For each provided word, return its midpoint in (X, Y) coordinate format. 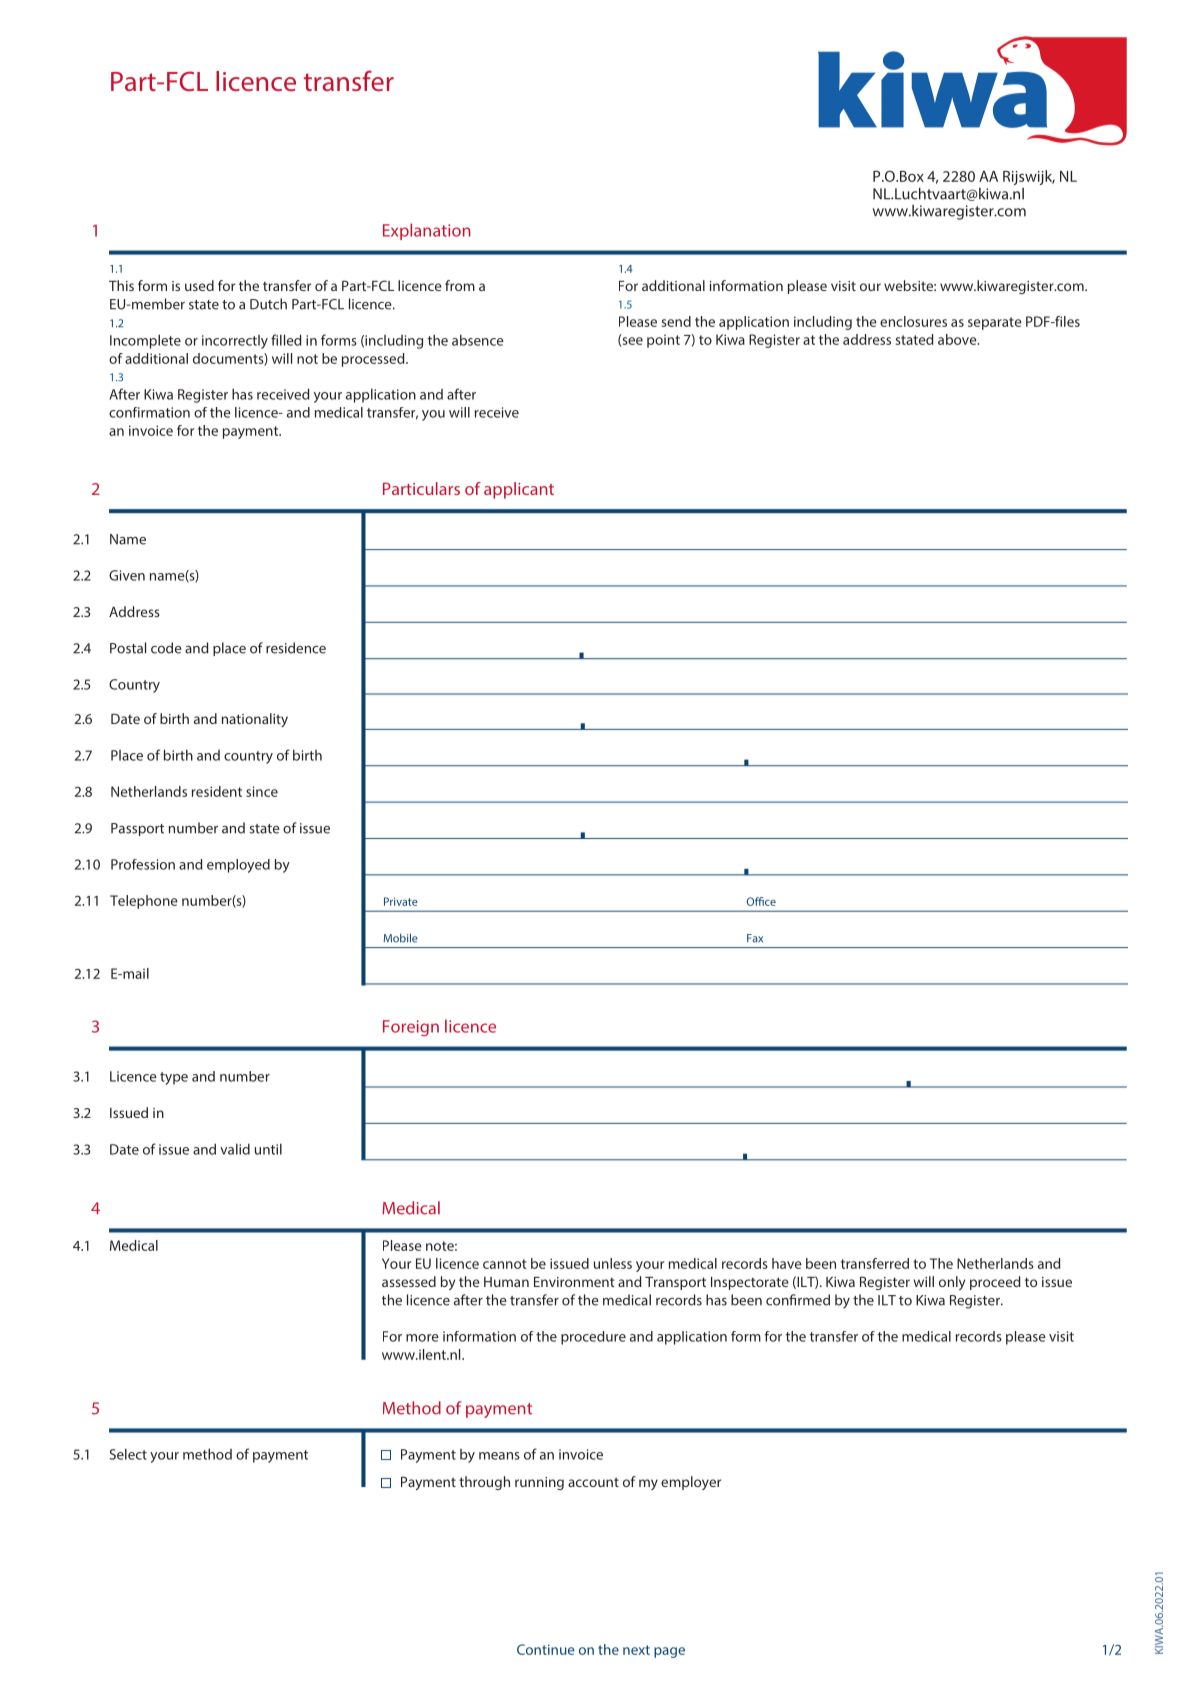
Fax (755, 938)
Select (128, 1454)
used (199, 285)
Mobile (401, 938)
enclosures (913, 321)
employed (238, 866)
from (460, 285)
